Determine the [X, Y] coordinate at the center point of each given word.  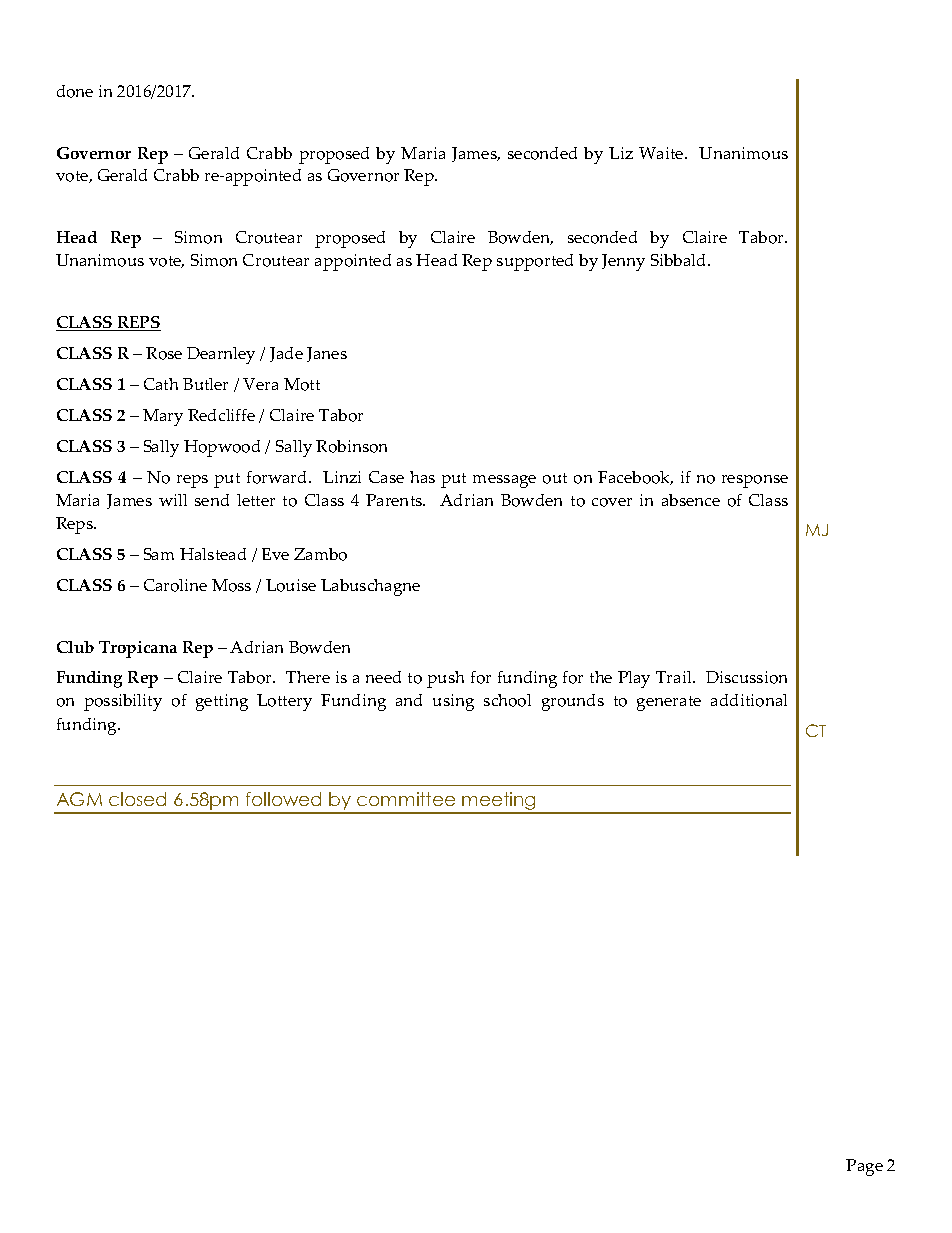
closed [137, 799]
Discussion [746, 677]
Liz [621, 153]
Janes [327, 354]
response [755, 481]
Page [864, 1167]
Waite [662, 153]
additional [749, 700]
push [445, 679]
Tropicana [138, 649]
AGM [79, 799]
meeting [500, 802]
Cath [161, 384]
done [75, 91]
